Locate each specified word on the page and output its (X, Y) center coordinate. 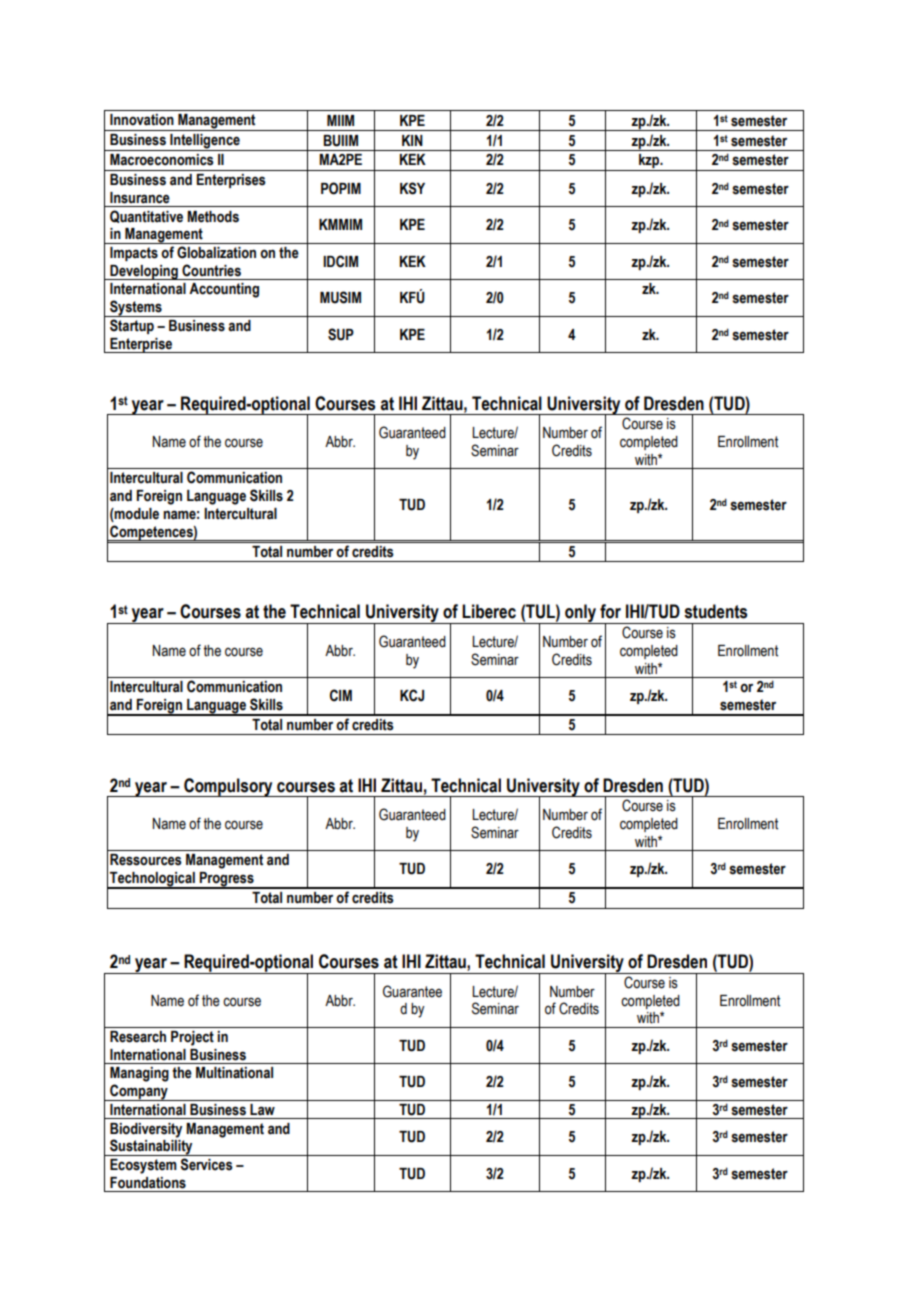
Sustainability (151, 1146)
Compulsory (228, 787)
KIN (412, 140)
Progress (227, 880)
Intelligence (205, 142)
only (580, 614)
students (715, 611)
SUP (341, 334)
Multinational (234, 1073)
